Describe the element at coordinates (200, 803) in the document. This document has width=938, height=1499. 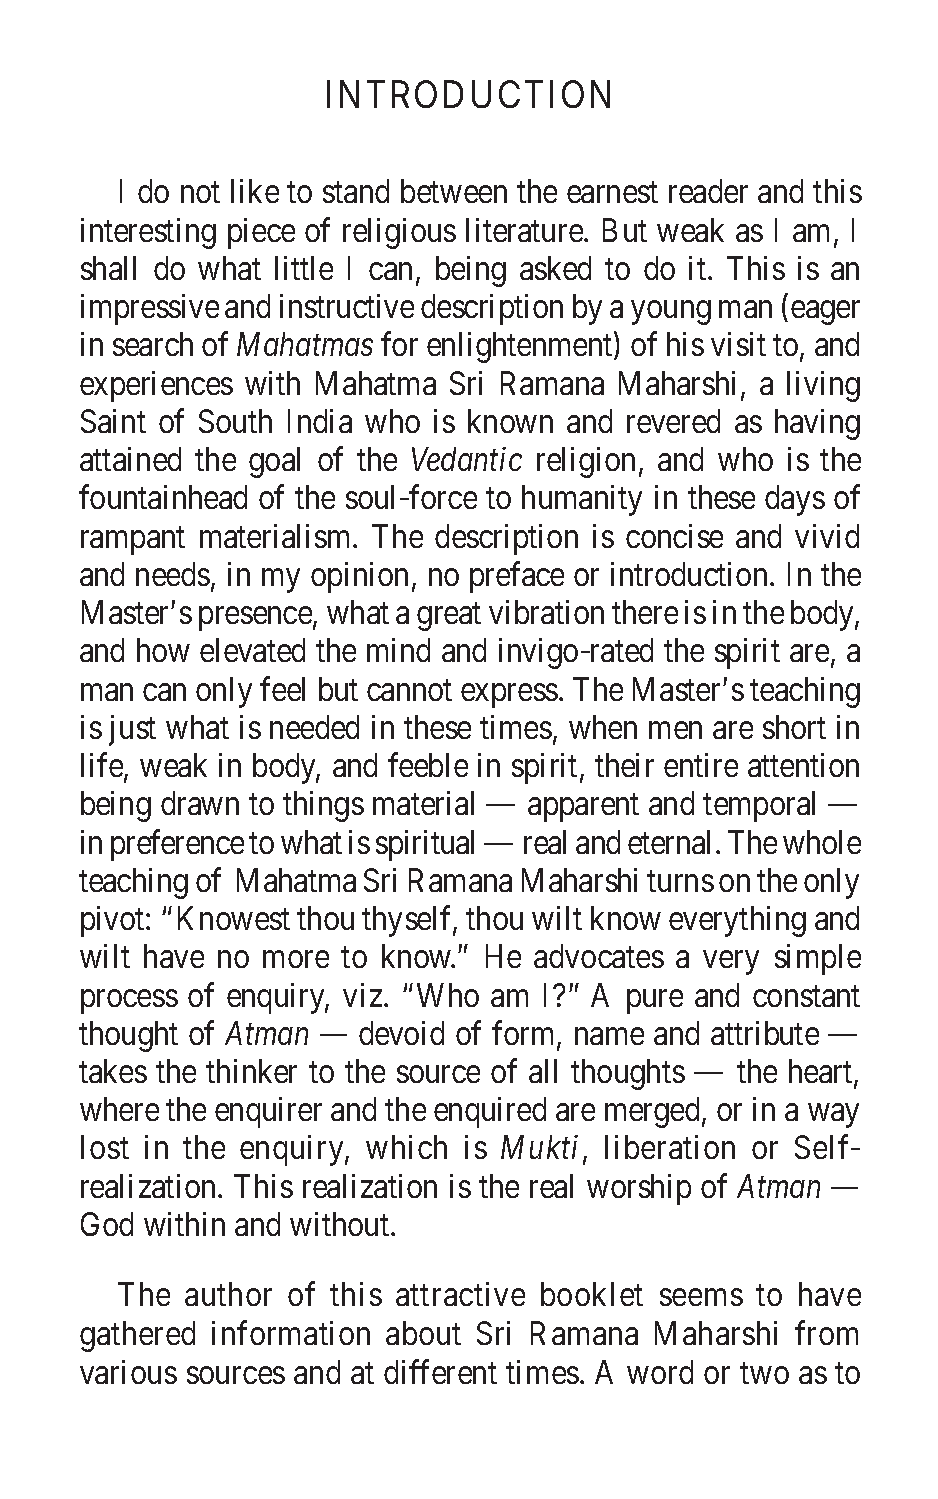
I see `drawn` at that location.
